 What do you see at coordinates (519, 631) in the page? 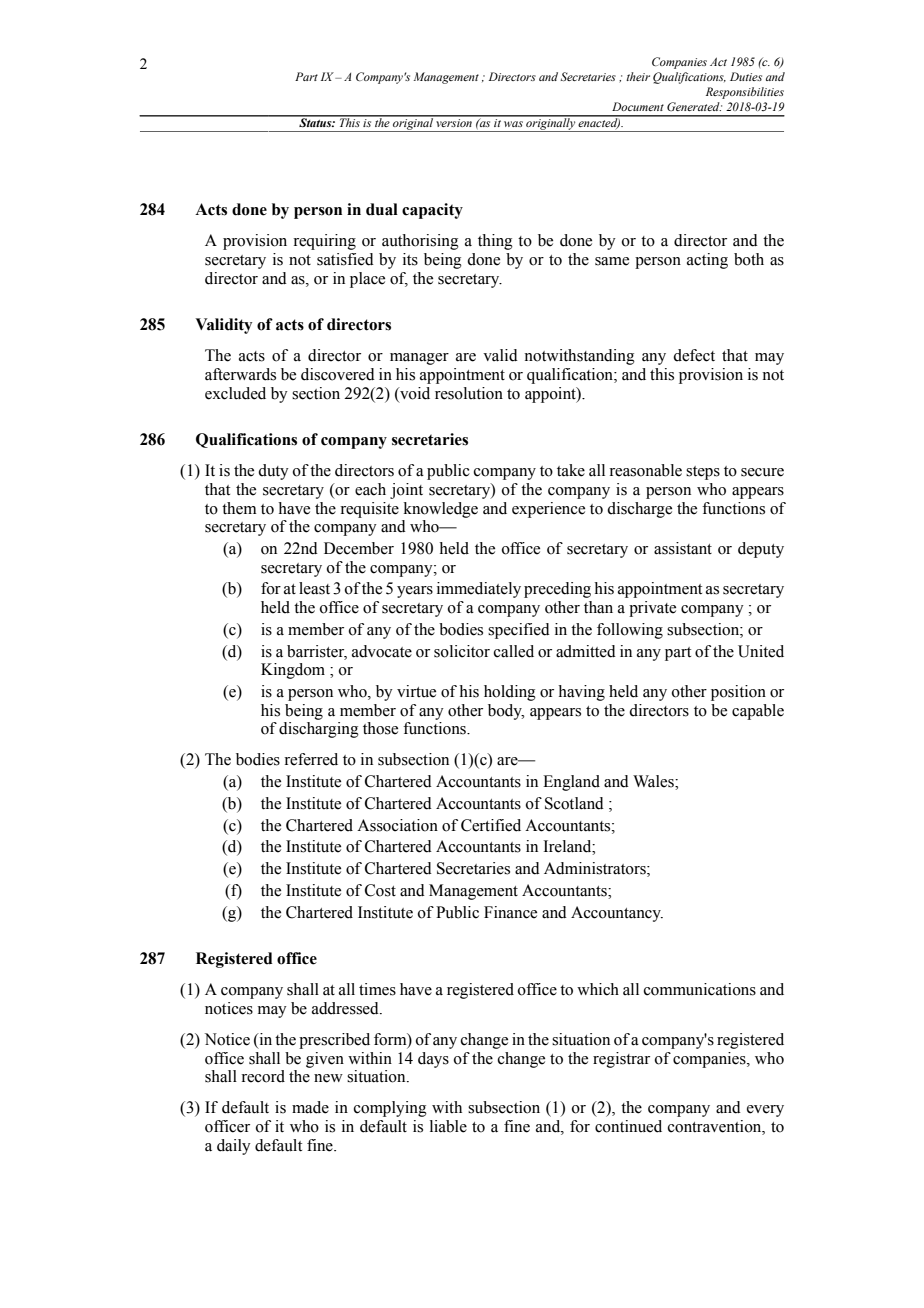
I see `specified` at bounding box center [519, 631].
